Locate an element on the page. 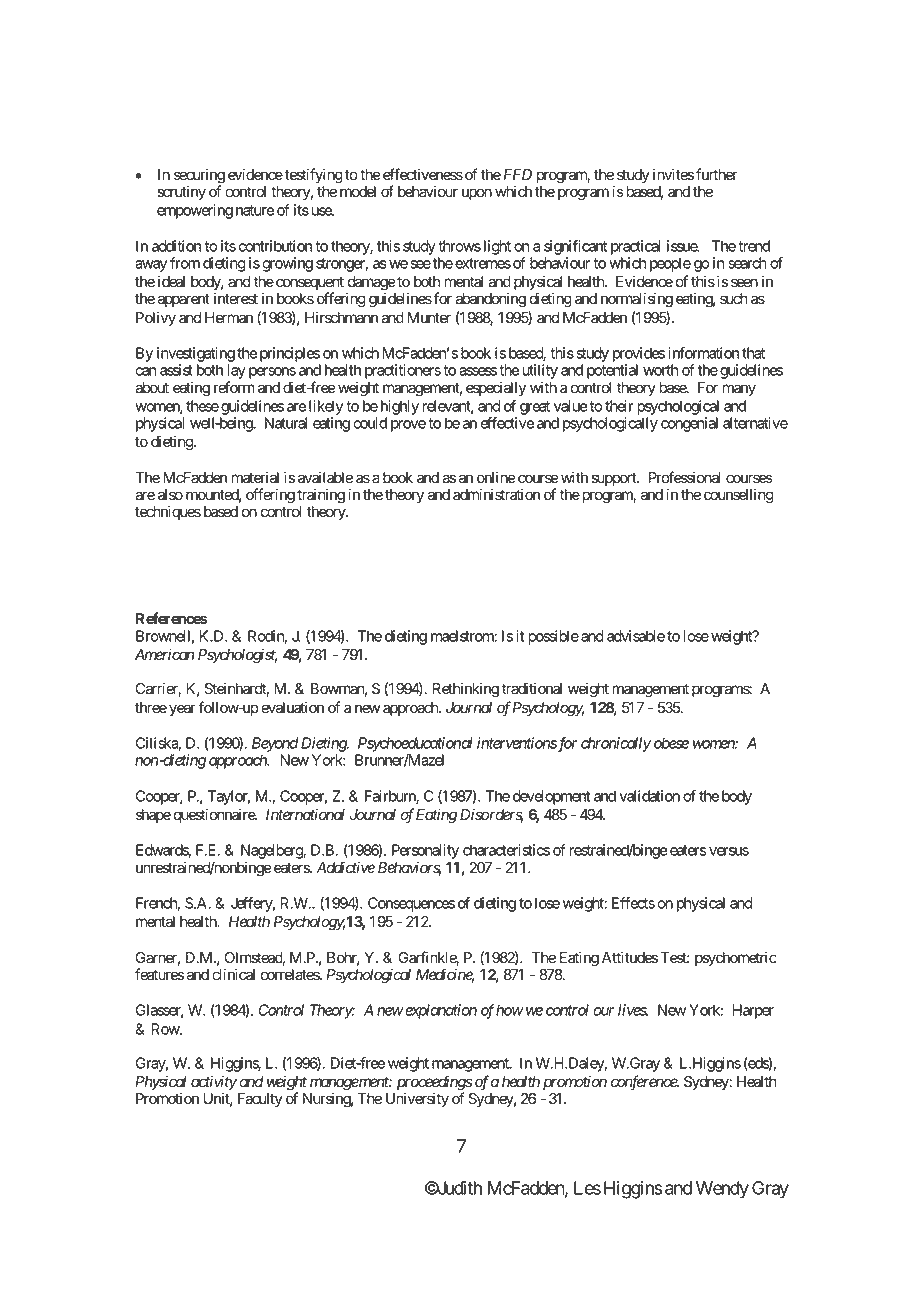 This page has height=1308, width=924. congenial is located at coordinates (689, 424).
